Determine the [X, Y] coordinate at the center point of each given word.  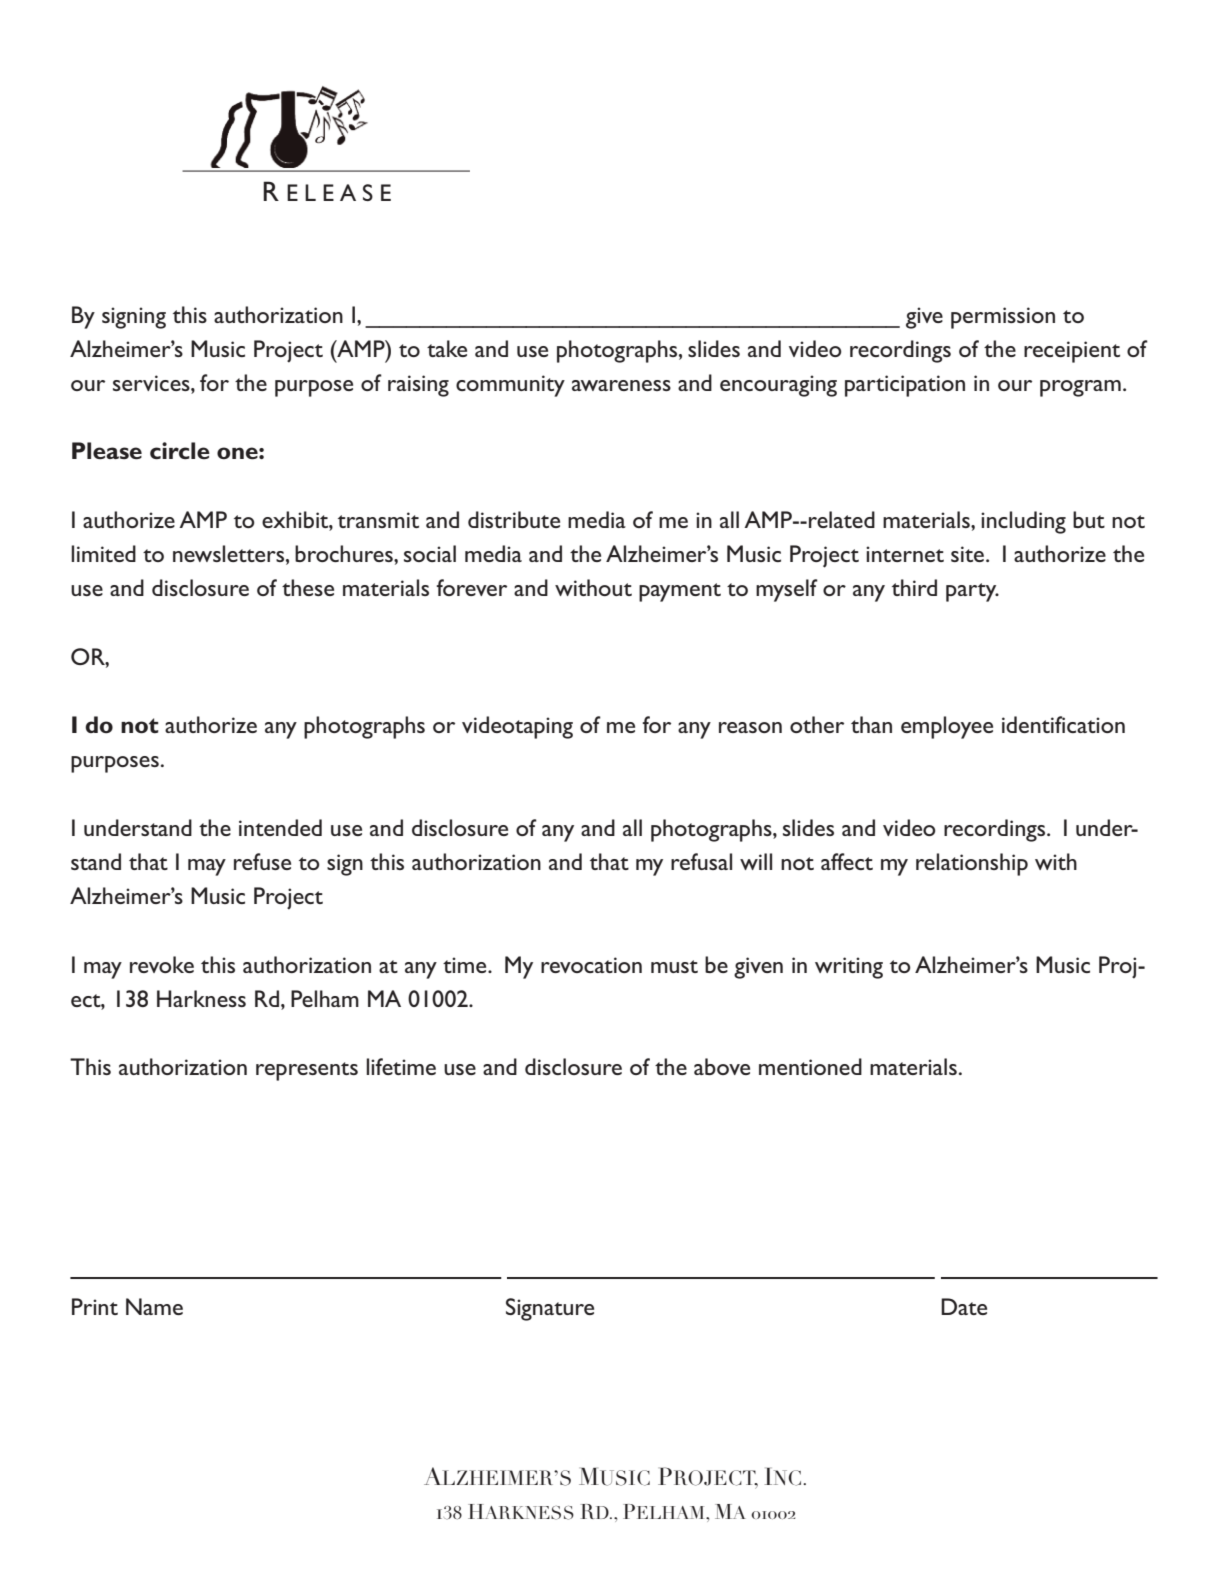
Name [154, 1306]
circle [180, 451]
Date [964, 1306]
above [722, 1066]
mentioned [810, 1066]
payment [680, 592]
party [972, 592]
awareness [621, 385]
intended [280, 827]
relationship [972, 864]
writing [849, 968]
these [308, 587]
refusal [701, 861]
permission [1003, 318]
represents [307, 1071]
